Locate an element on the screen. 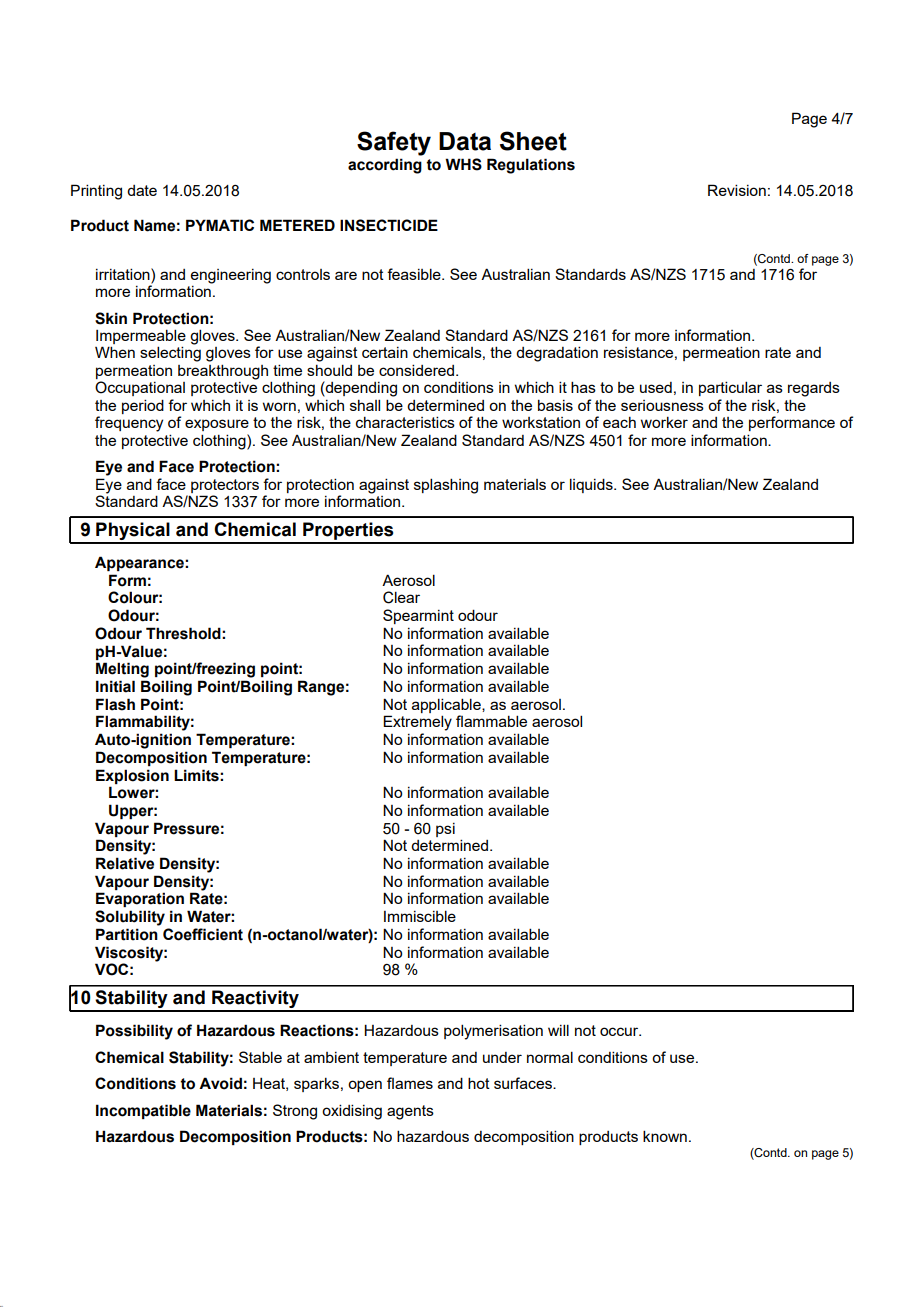 Image resolution: width=924 pixels, height=1308 pixels. Revision is located at coordinates (737, 190).
